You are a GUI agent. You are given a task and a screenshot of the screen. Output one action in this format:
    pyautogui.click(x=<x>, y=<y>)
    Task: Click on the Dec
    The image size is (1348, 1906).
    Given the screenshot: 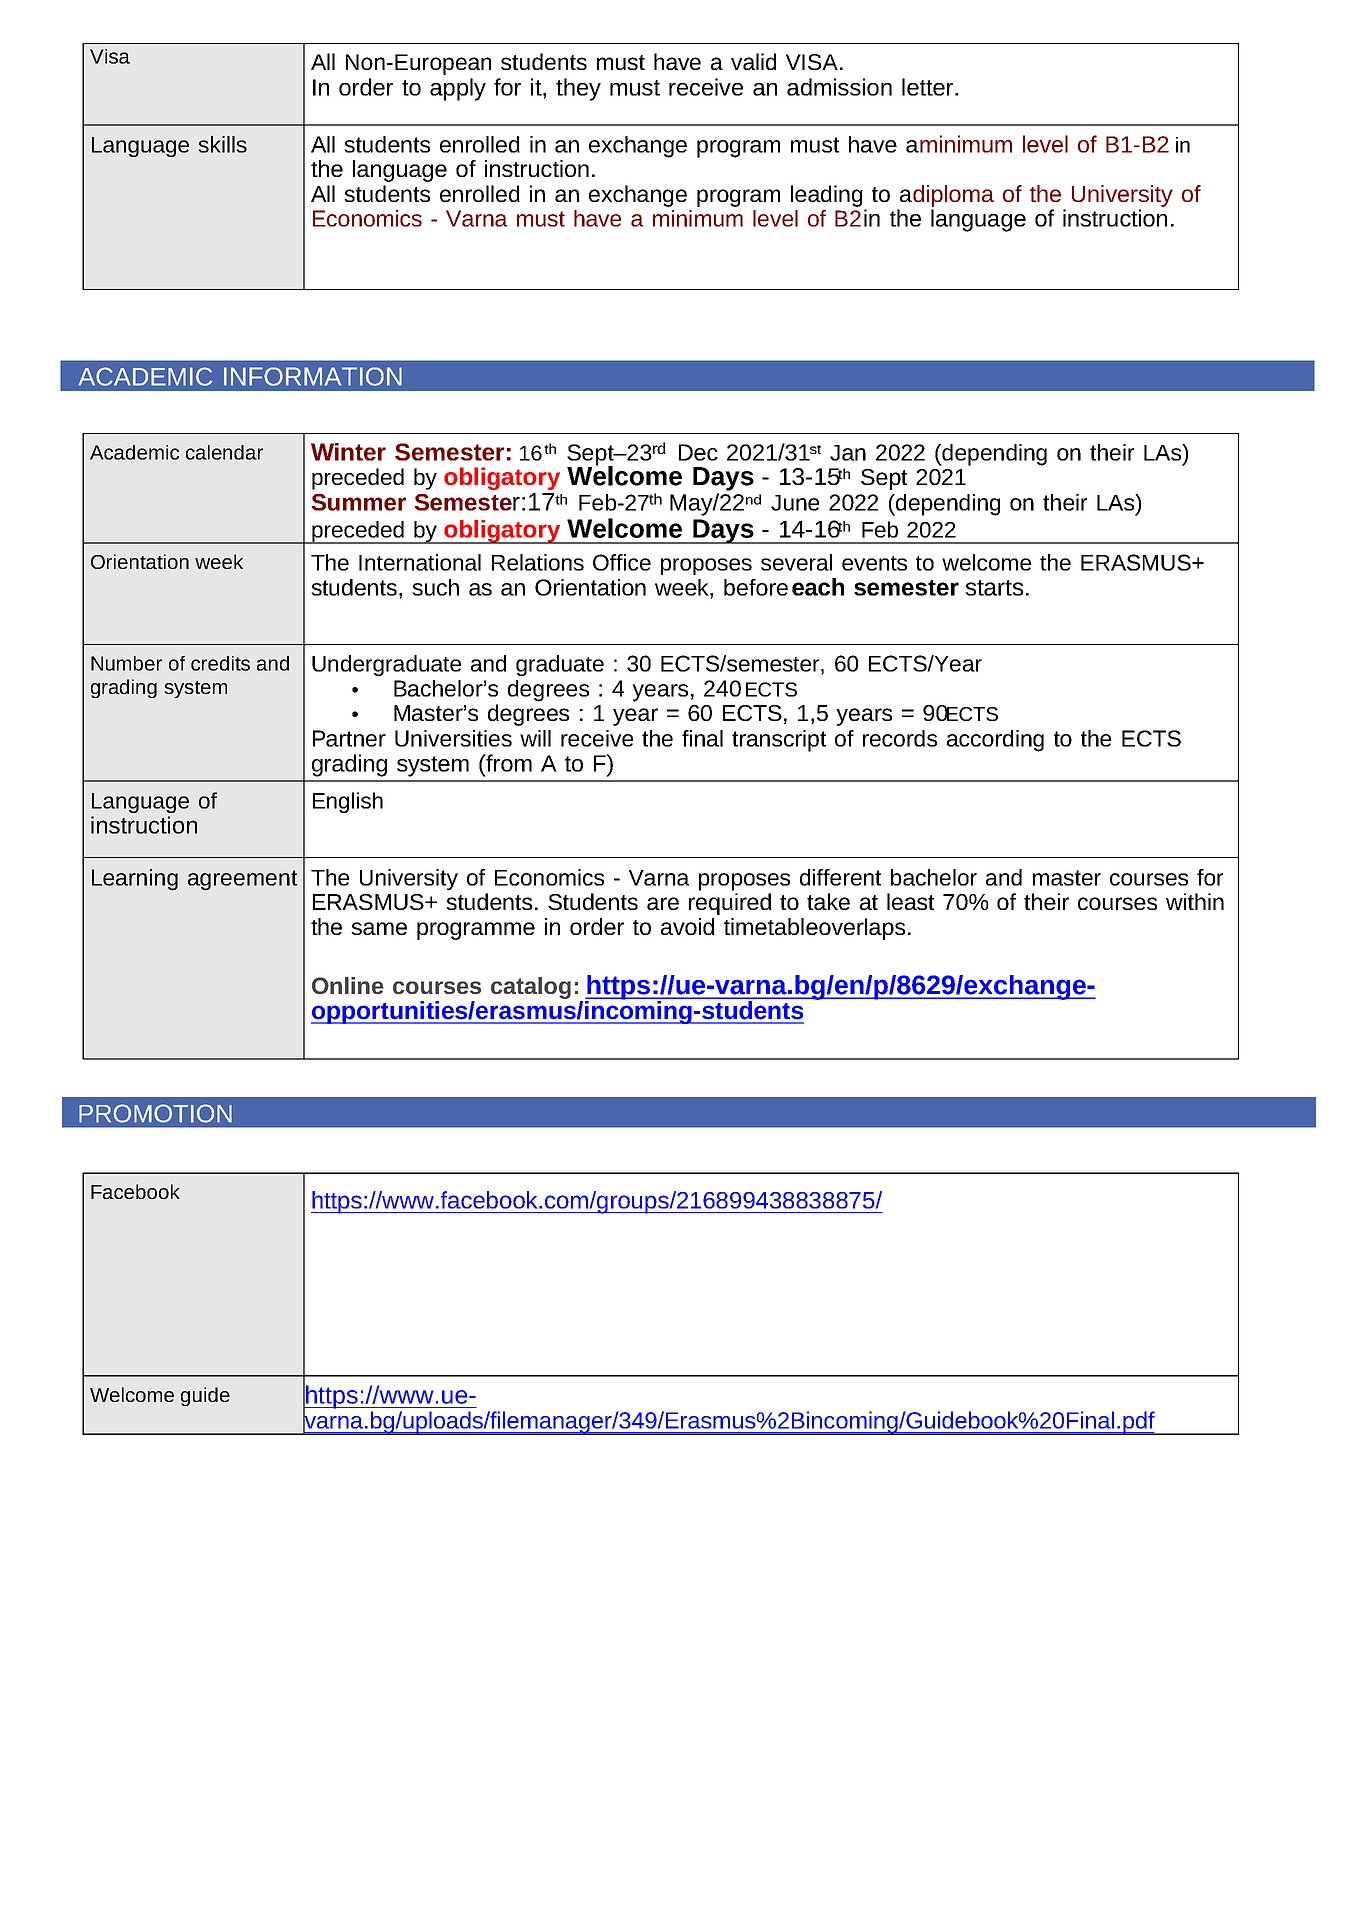 What is the action you would take?
    pyautogui.click(x=698, y=452)
